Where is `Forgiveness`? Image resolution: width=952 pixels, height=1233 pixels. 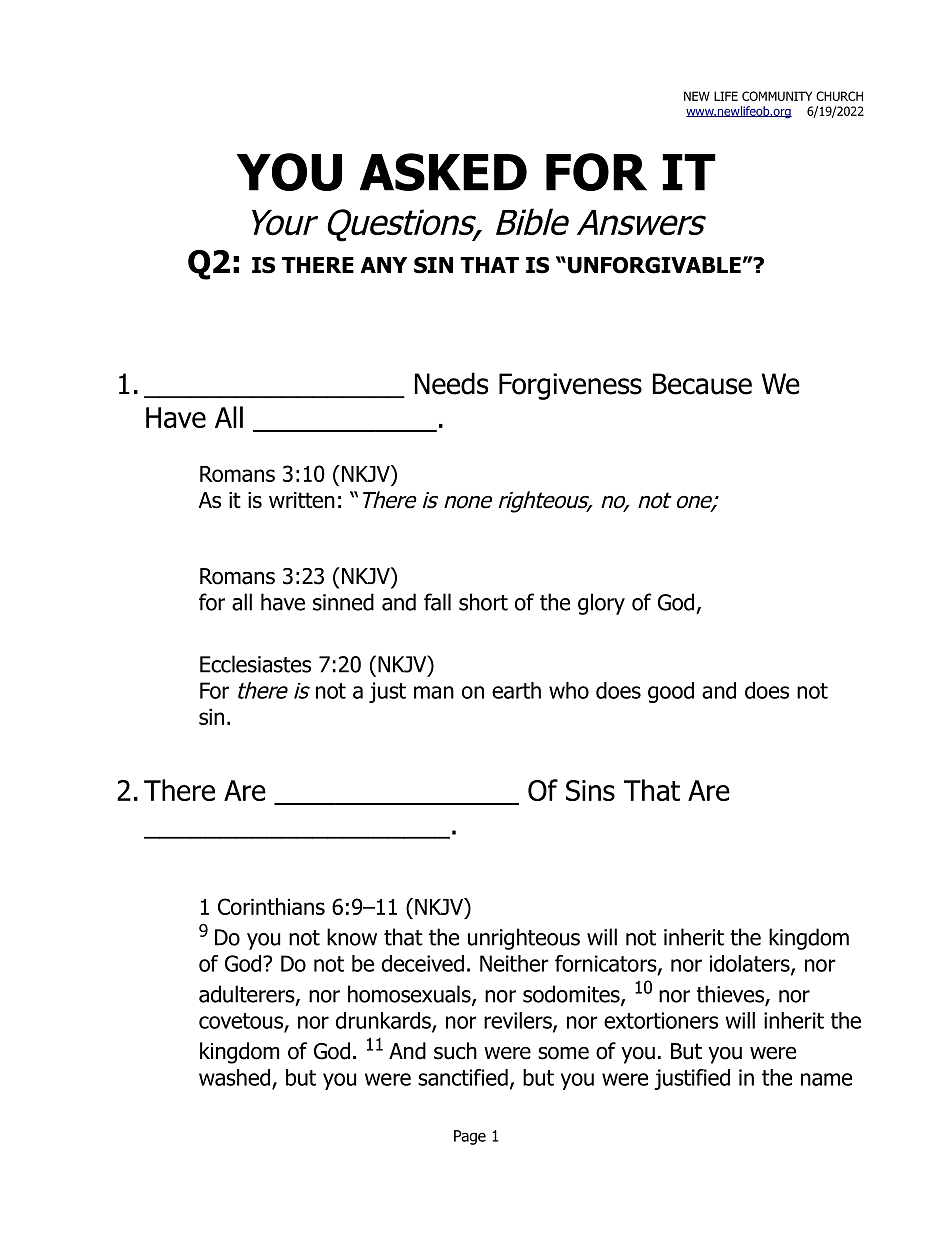 Forgiveness is located at coordinates (570, 386).
